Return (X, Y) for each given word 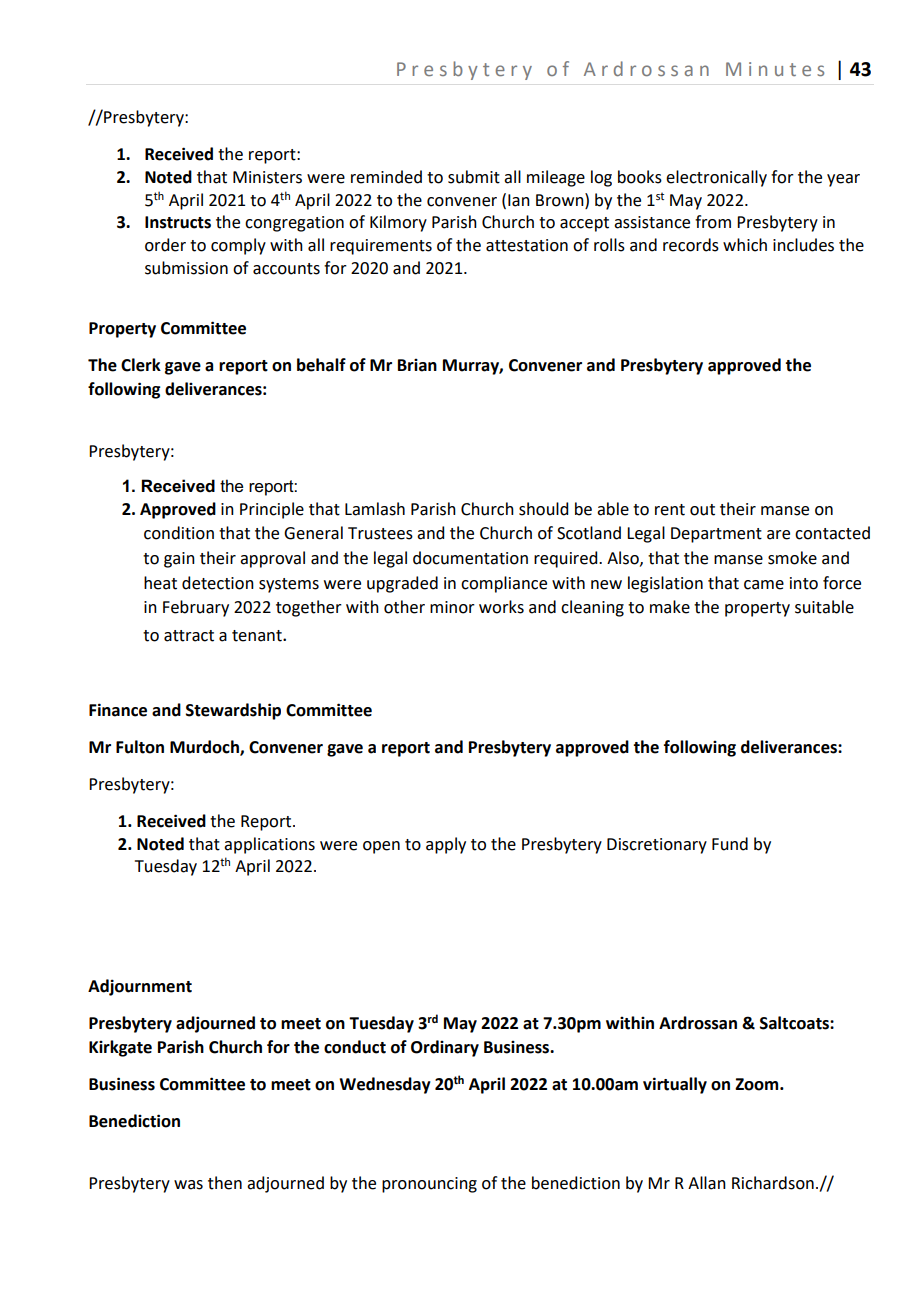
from (713, 222)
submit (474, 177)
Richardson (773, 1183)
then (225, 1183)
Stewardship (233, 711)
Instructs (178, 222)
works (501, 607)
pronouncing (429, 1185)
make (670, 607)
